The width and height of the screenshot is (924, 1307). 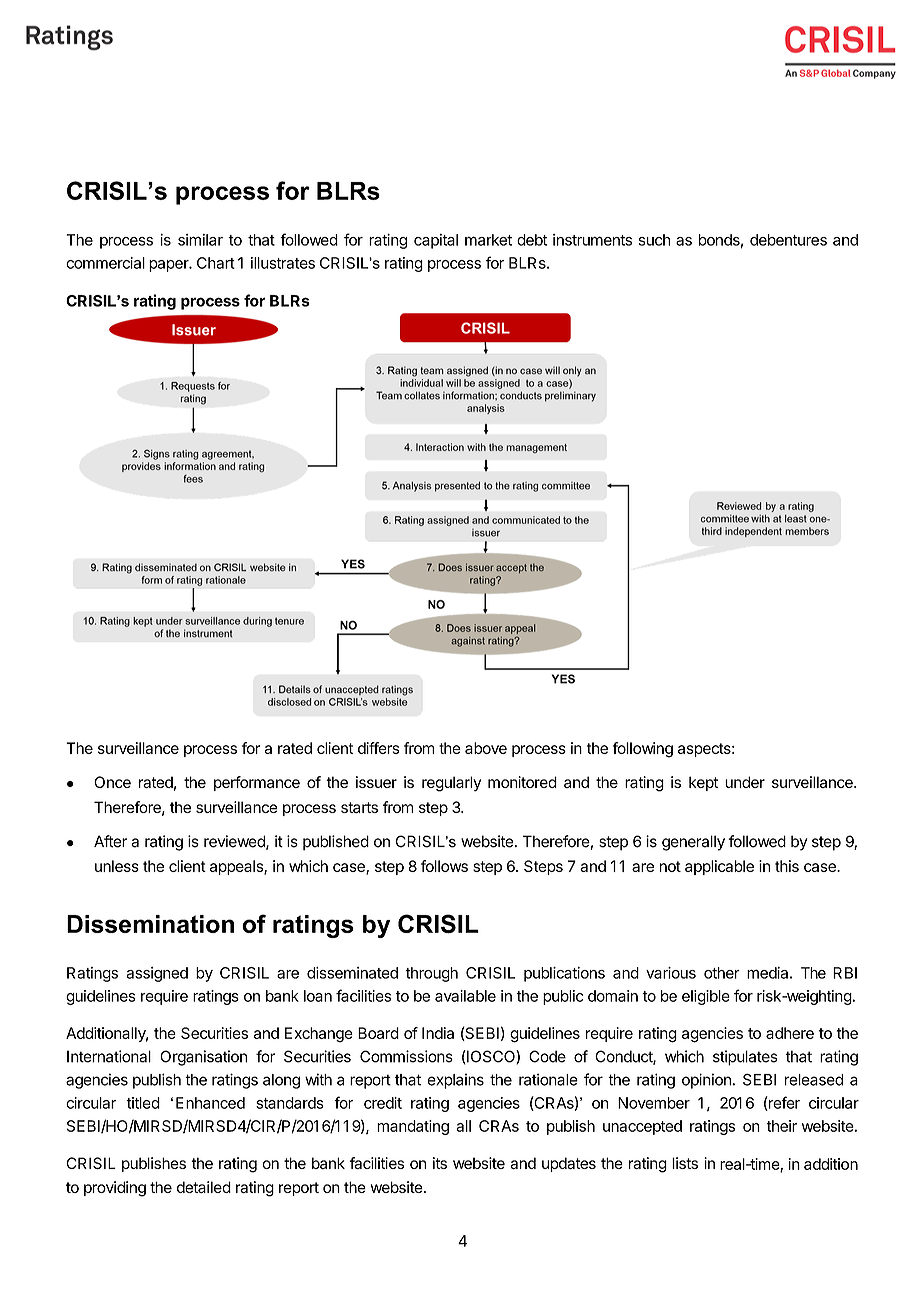 What do you see at coordinates (781, 1126) in the screenshot?
I see `their` at bounding box center [781, 1126].
